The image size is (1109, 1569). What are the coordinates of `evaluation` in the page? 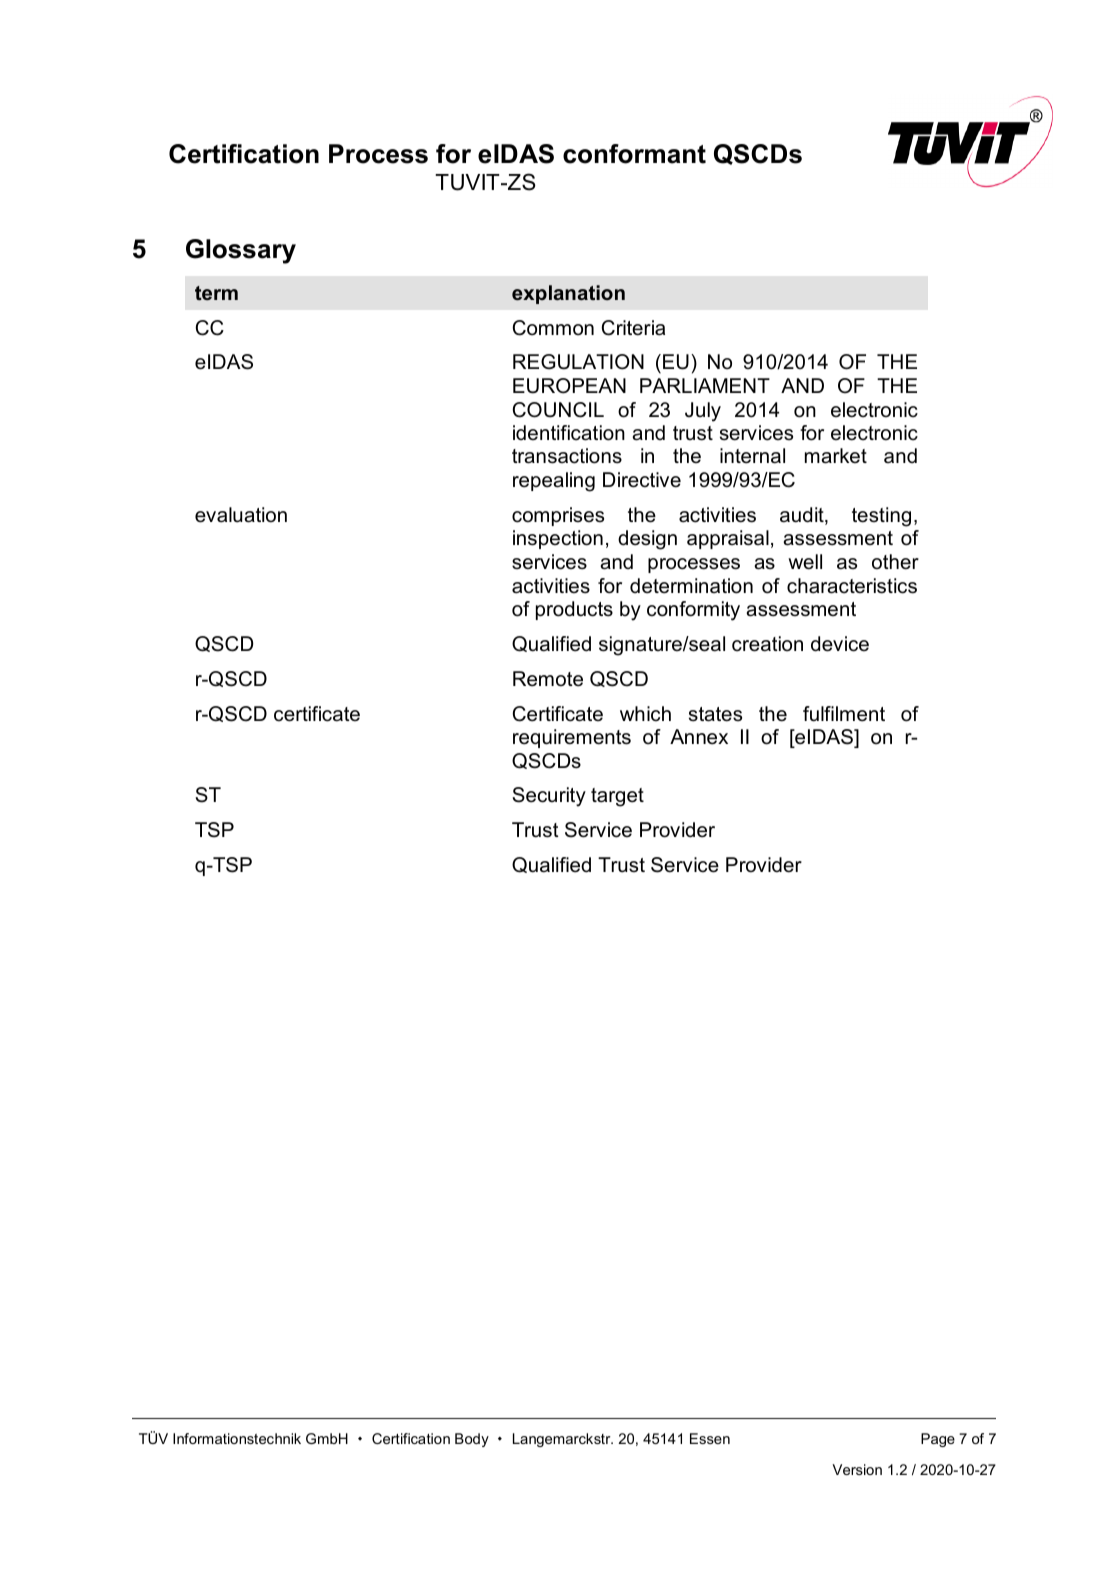 It's located at (241, 515).
